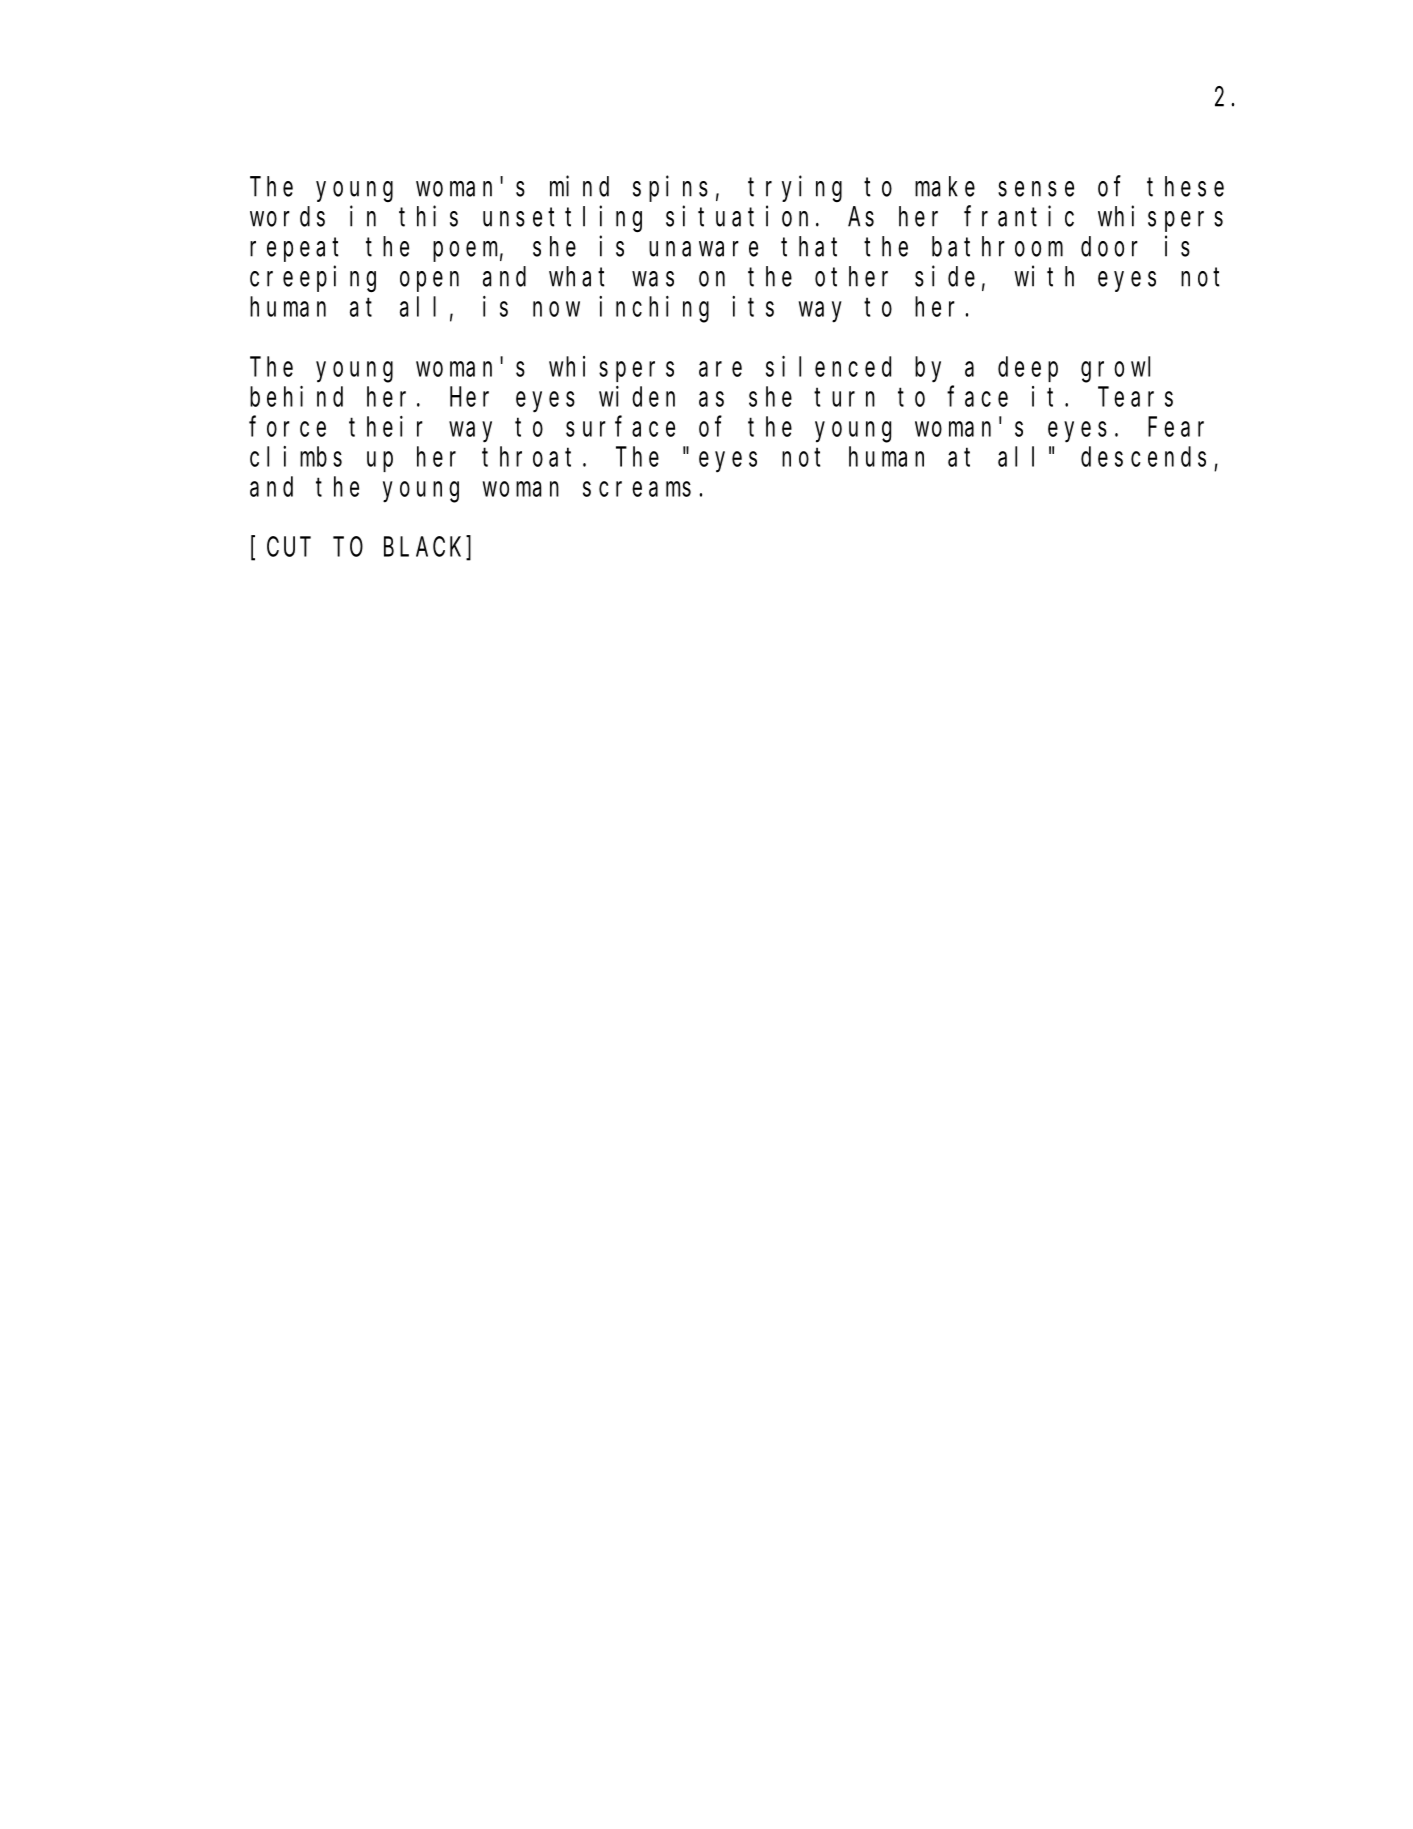  I want to click on open, so click(429, 282).
